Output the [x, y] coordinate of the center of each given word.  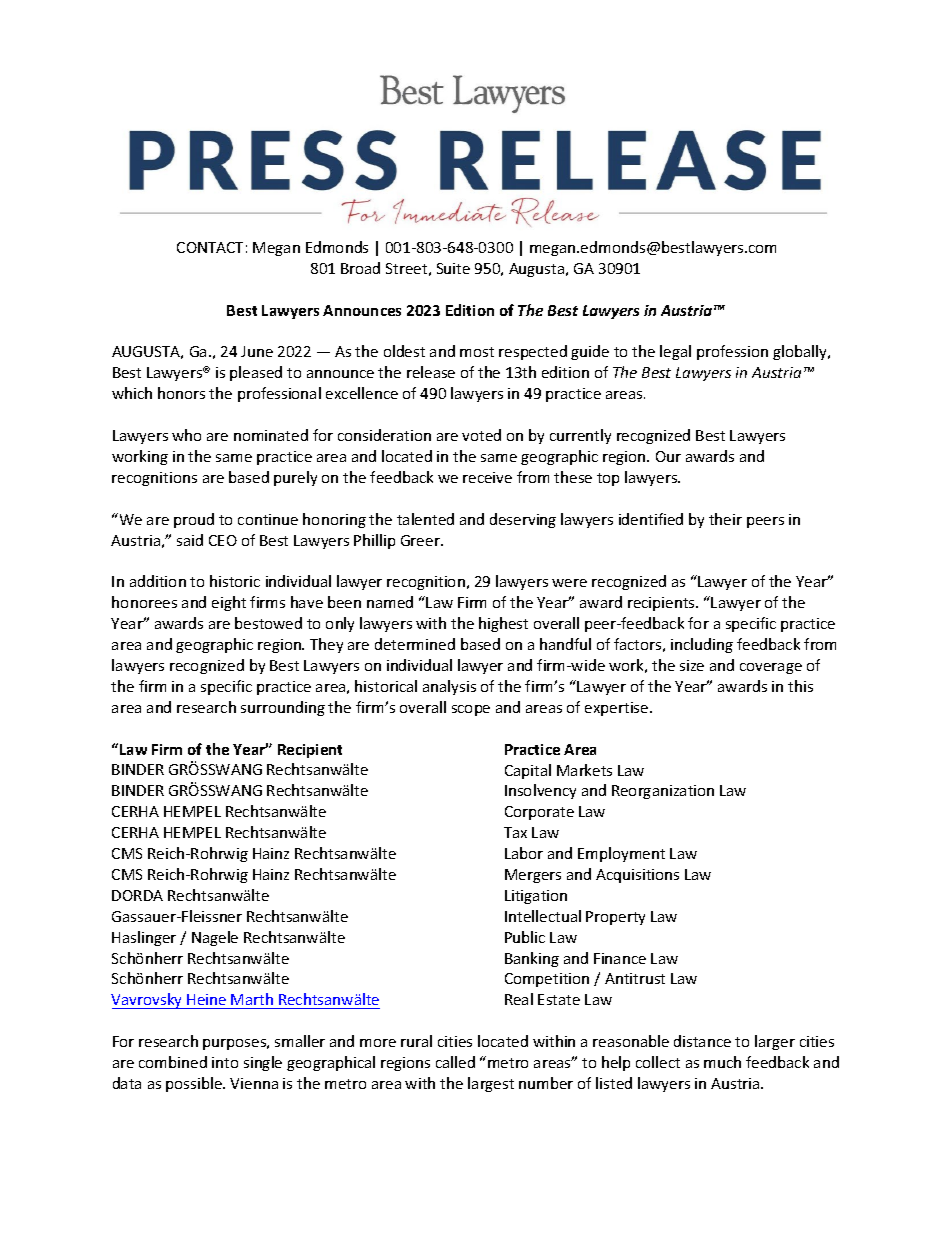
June [257, 351]
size [692, 665]
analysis [449, 687]
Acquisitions [637, 876]
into [225, 1062]
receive [487, 477]
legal [675, 352]
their [725, 519]
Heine [206, 999]
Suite [453, 268]
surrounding [283, 708]
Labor [524, 853]
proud [194, 520]
